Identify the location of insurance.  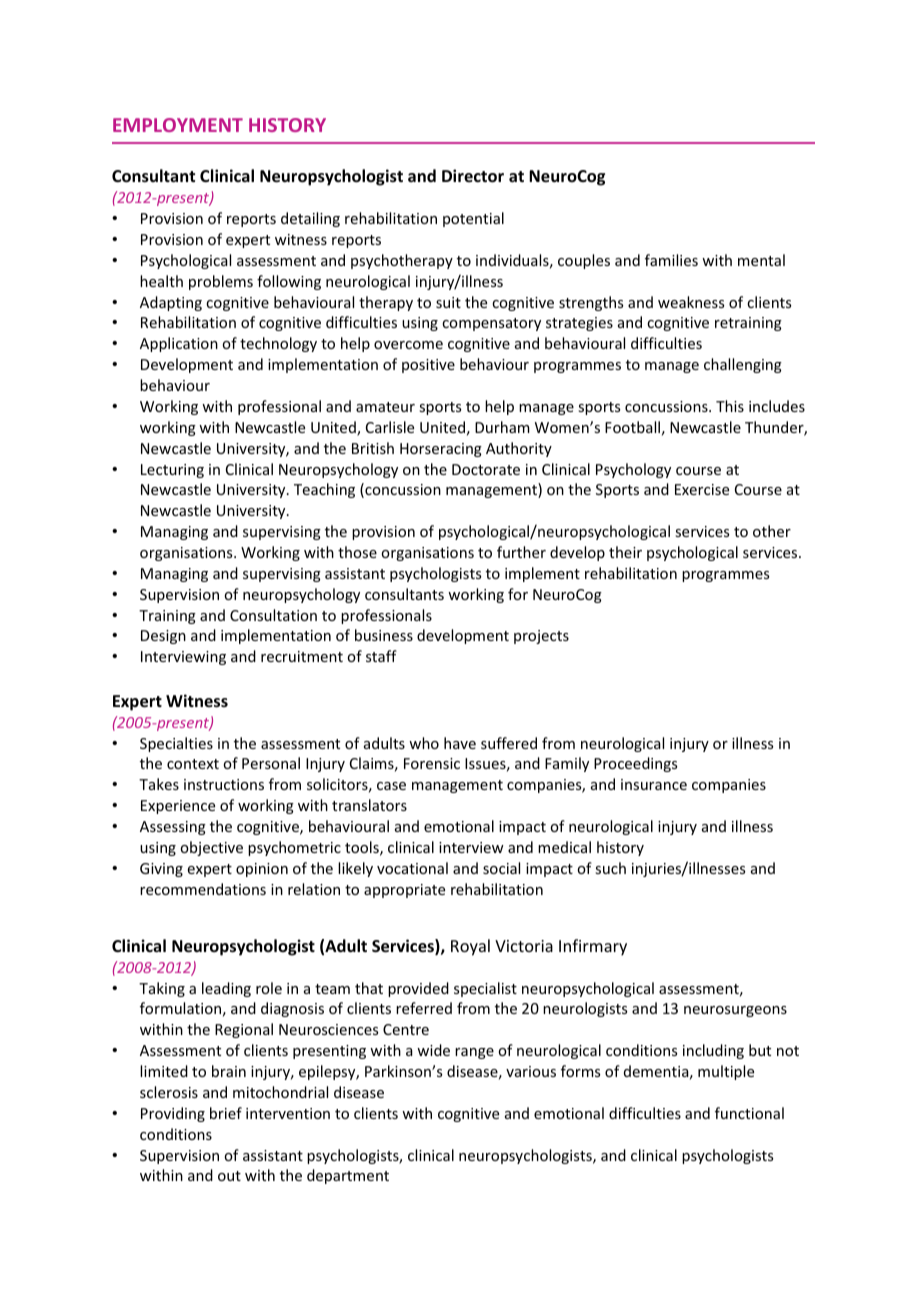
(654, 784).
